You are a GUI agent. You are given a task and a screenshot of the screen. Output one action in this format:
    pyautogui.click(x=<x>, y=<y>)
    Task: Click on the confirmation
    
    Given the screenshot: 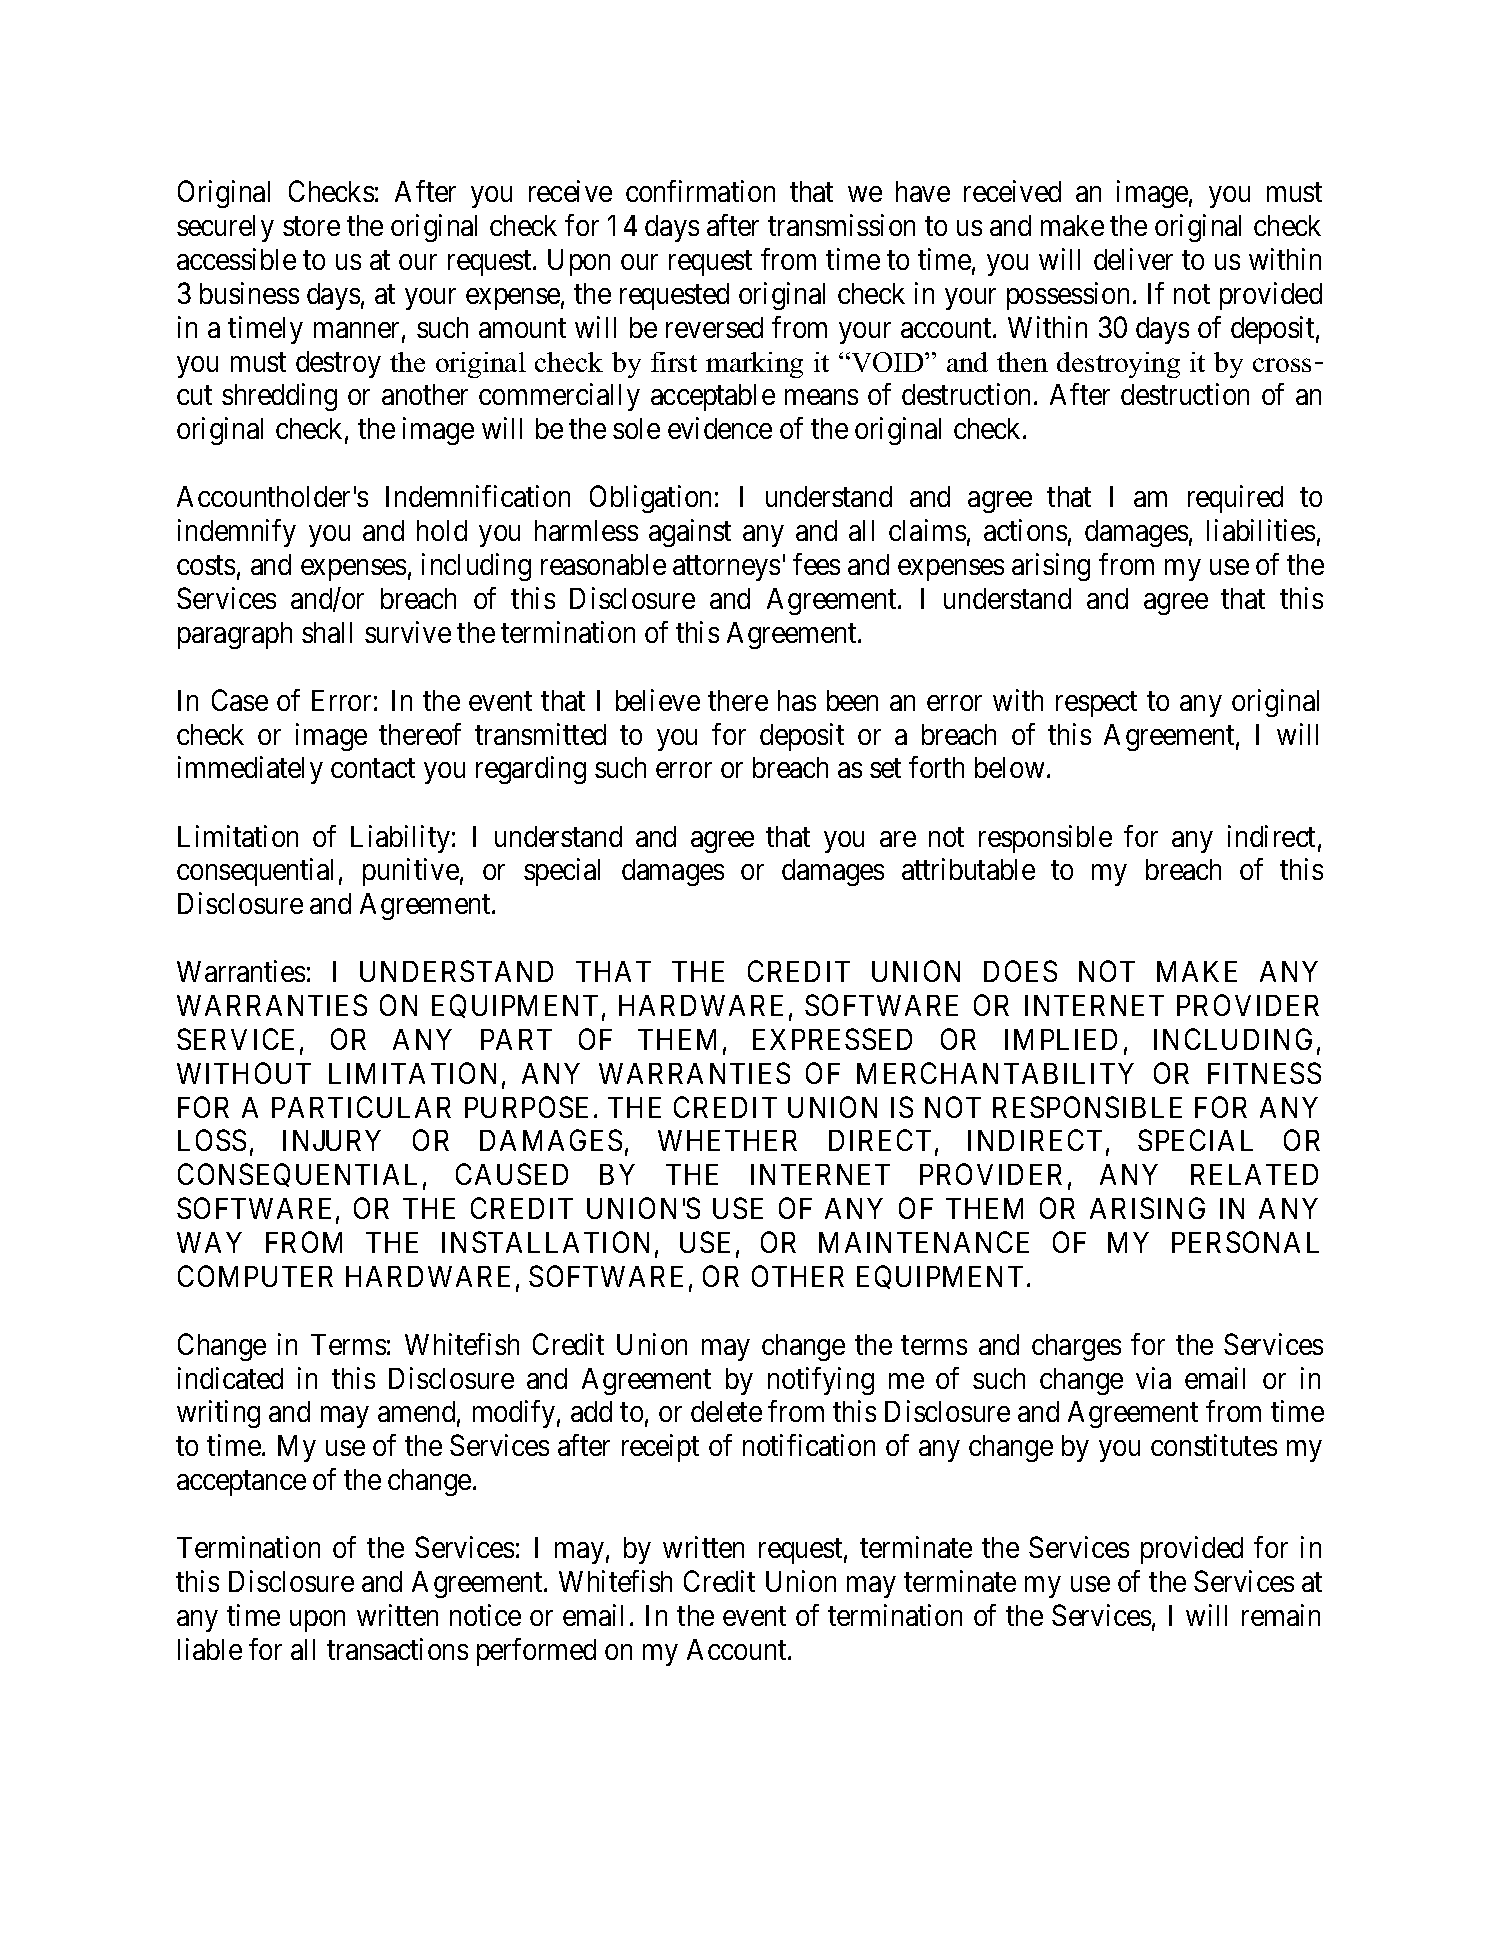 What is the action you would take?
    pyautogui.click(x=700, y=191)
